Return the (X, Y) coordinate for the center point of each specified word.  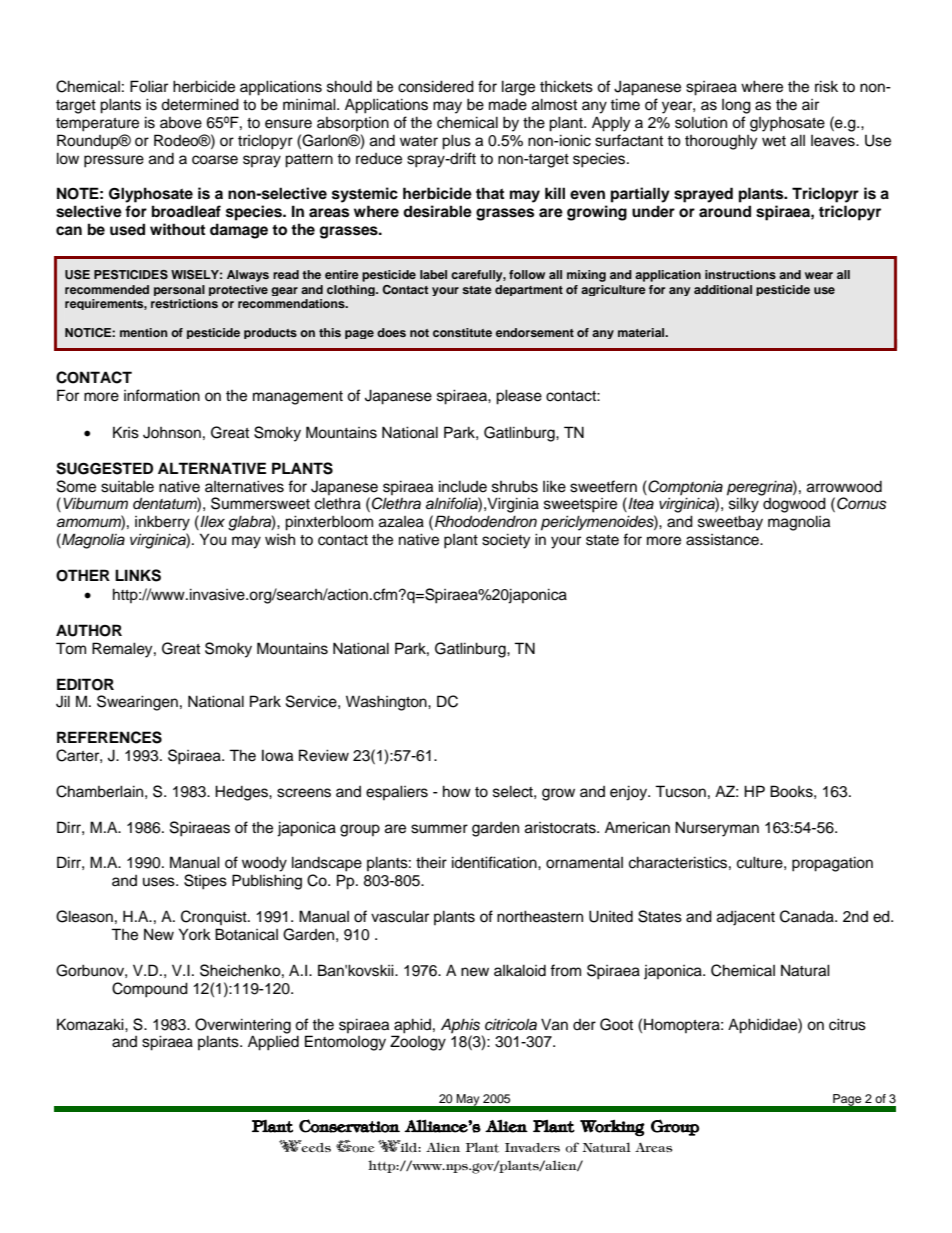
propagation (832, 864)
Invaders (532, 1147)
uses (160, 882)
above (181, 123)
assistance (723, 540)
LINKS (138, 575)
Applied (273, 1043)
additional (723, 289)
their (431, 862)
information (162, 395)
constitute (462, 332)
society (506, 541)
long (736, 106)
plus (456, 142)
